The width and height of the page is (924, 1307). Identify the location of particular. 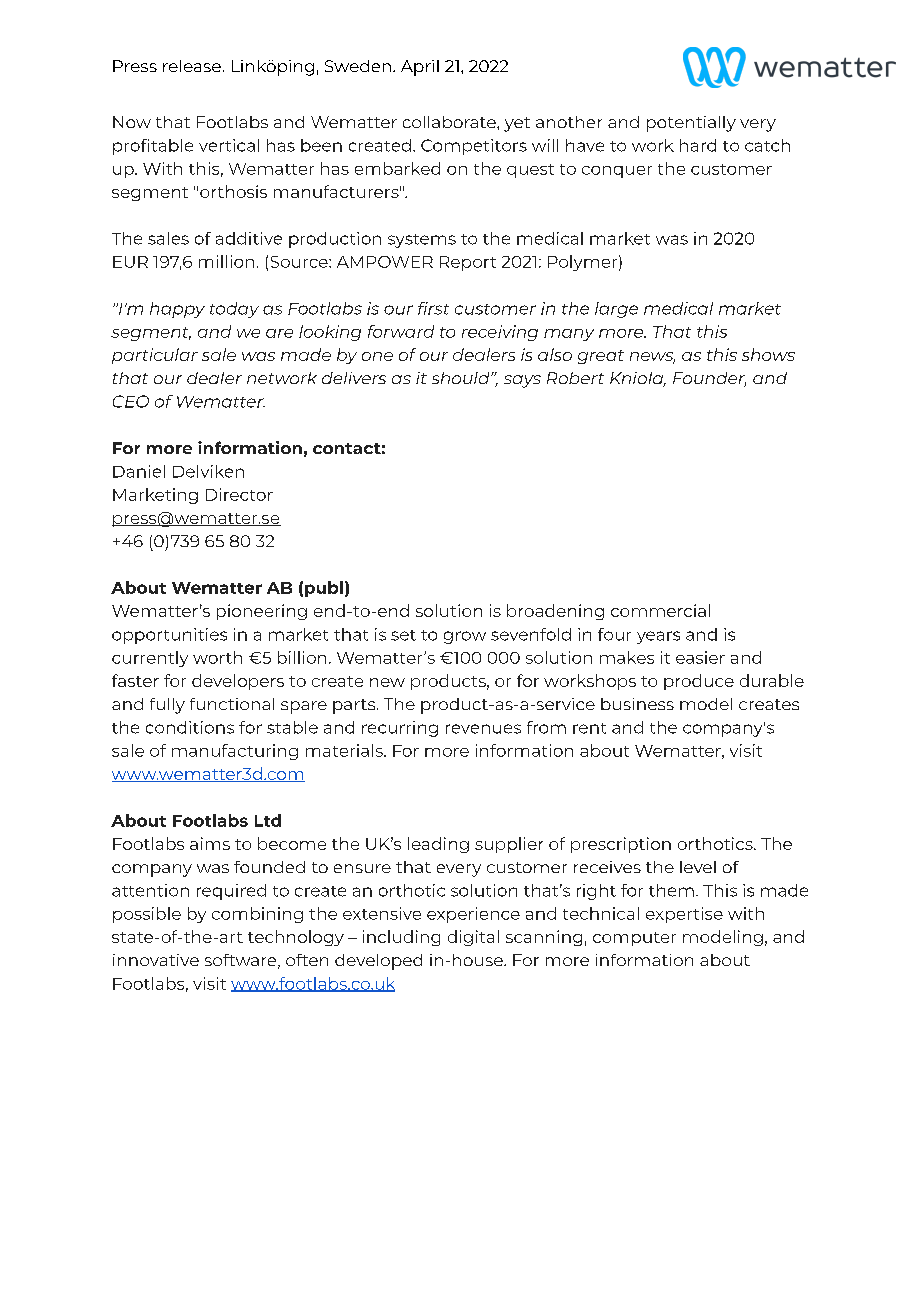
(155, 356).
